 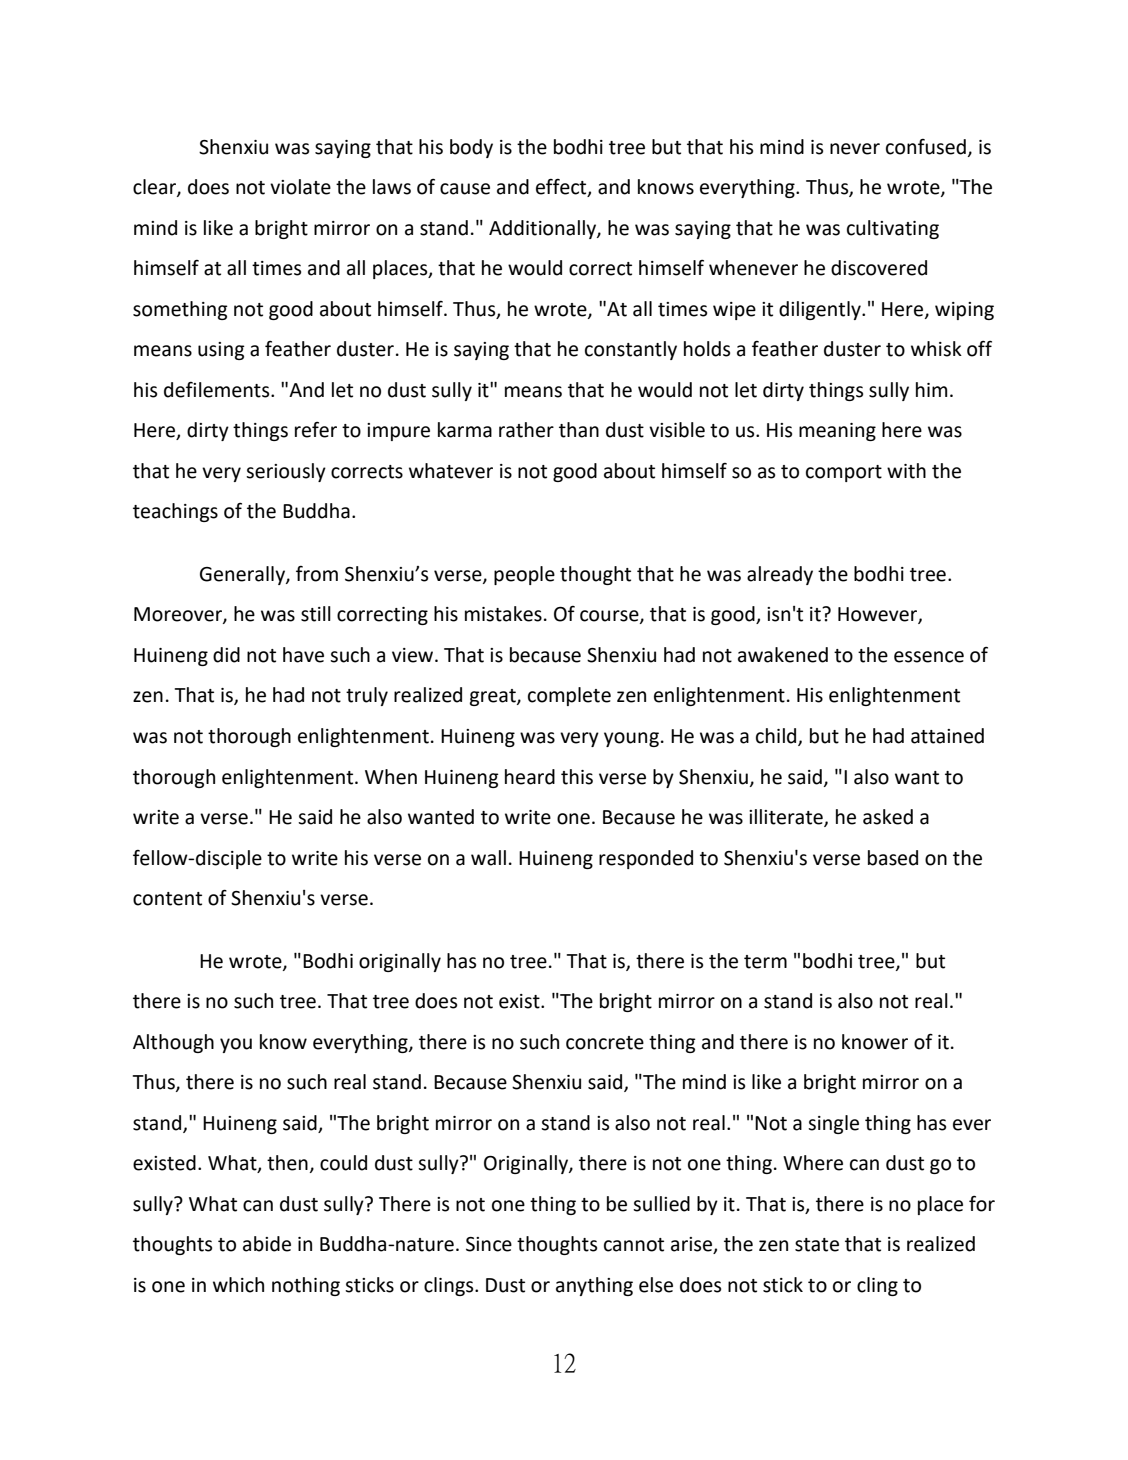 I want to click on body, so click(x=471, y=148).
